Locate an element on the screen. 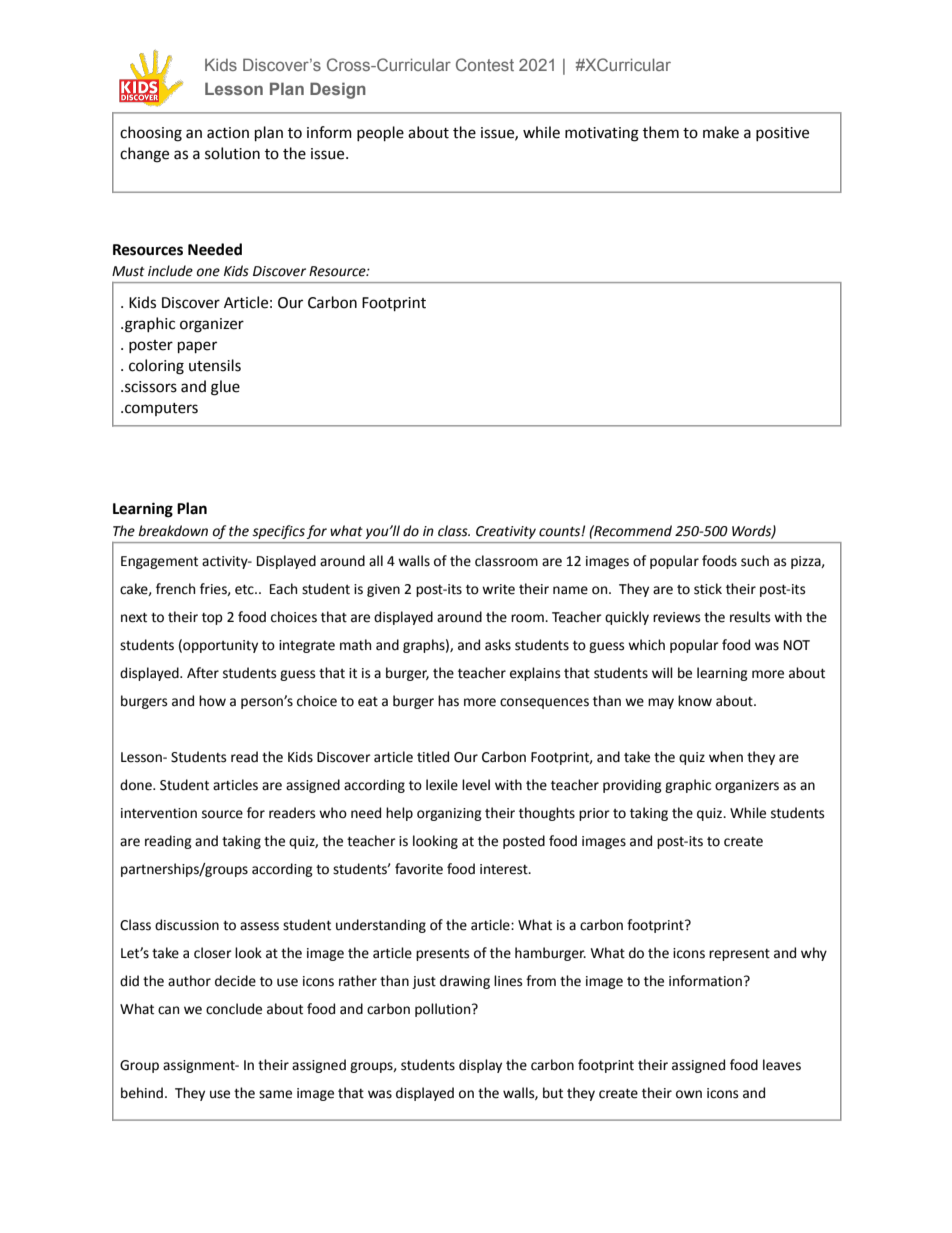  paper is located at coordinates (197, 347).
